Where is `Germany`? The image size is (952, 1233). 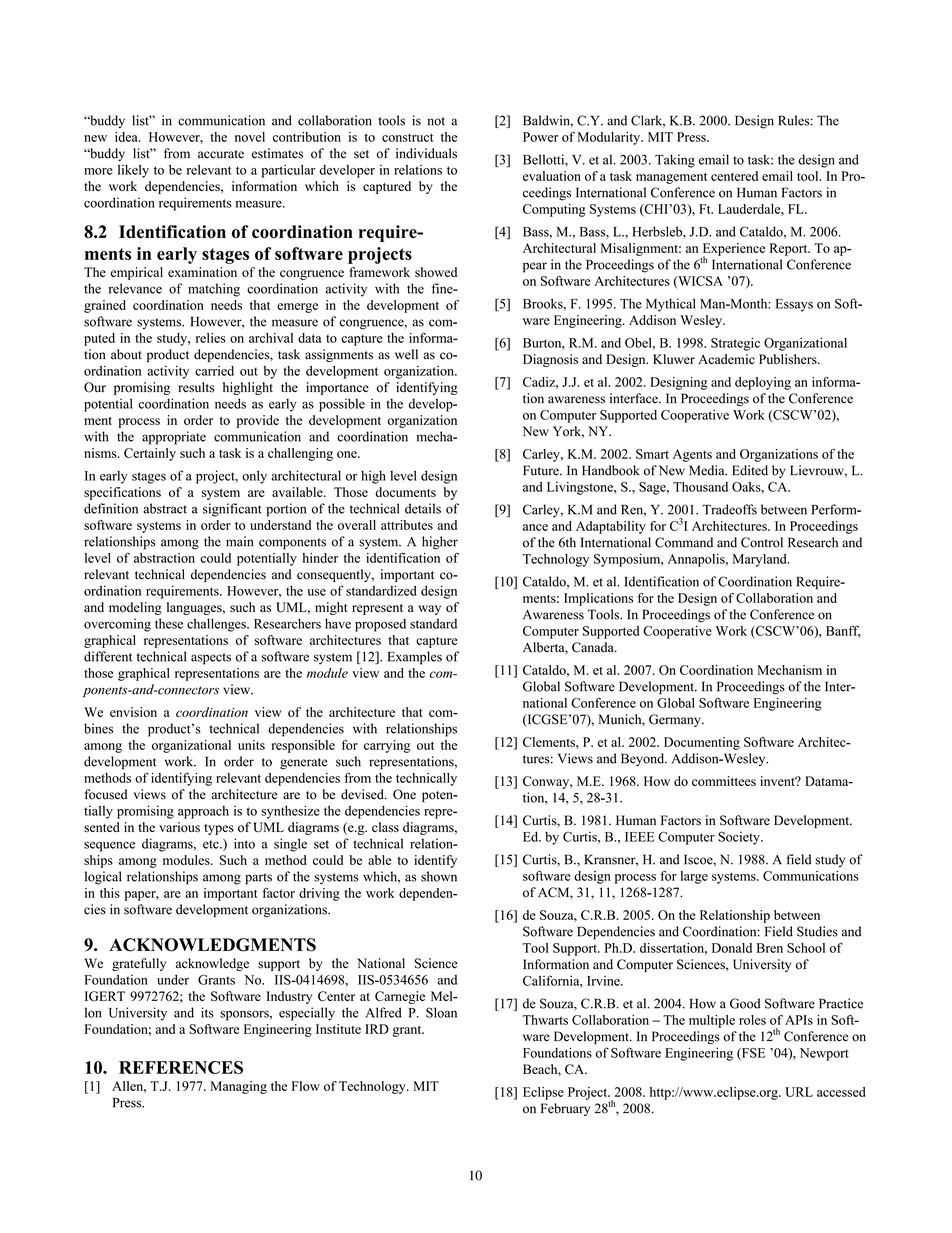 Germany is located at coordinates (676, 720).
